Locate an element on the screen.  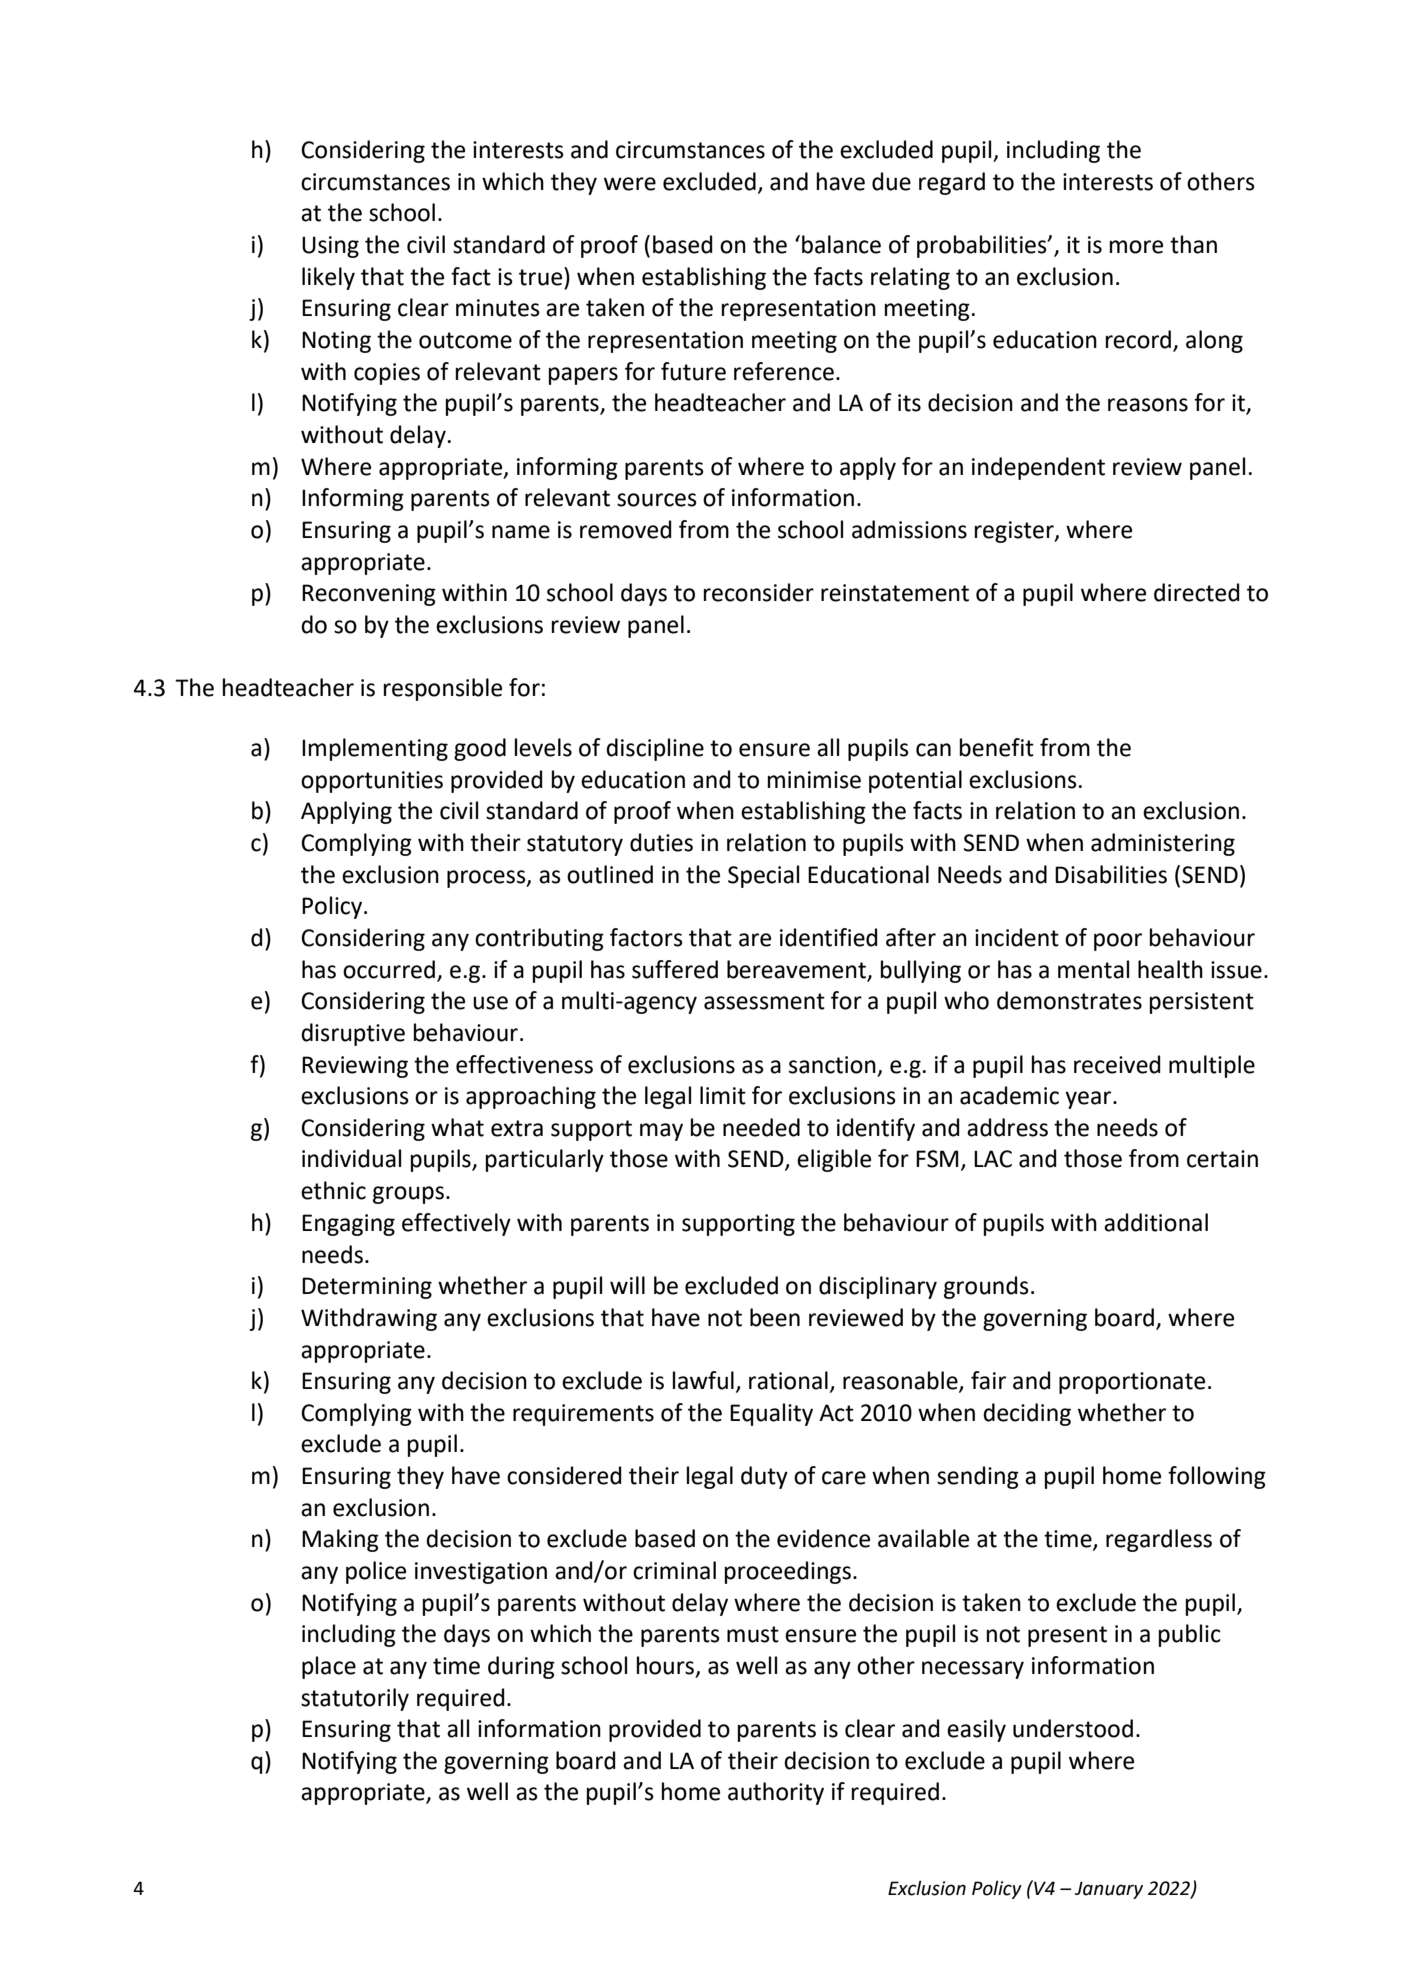
proportionate is located at coordinates (1132, 1383).
